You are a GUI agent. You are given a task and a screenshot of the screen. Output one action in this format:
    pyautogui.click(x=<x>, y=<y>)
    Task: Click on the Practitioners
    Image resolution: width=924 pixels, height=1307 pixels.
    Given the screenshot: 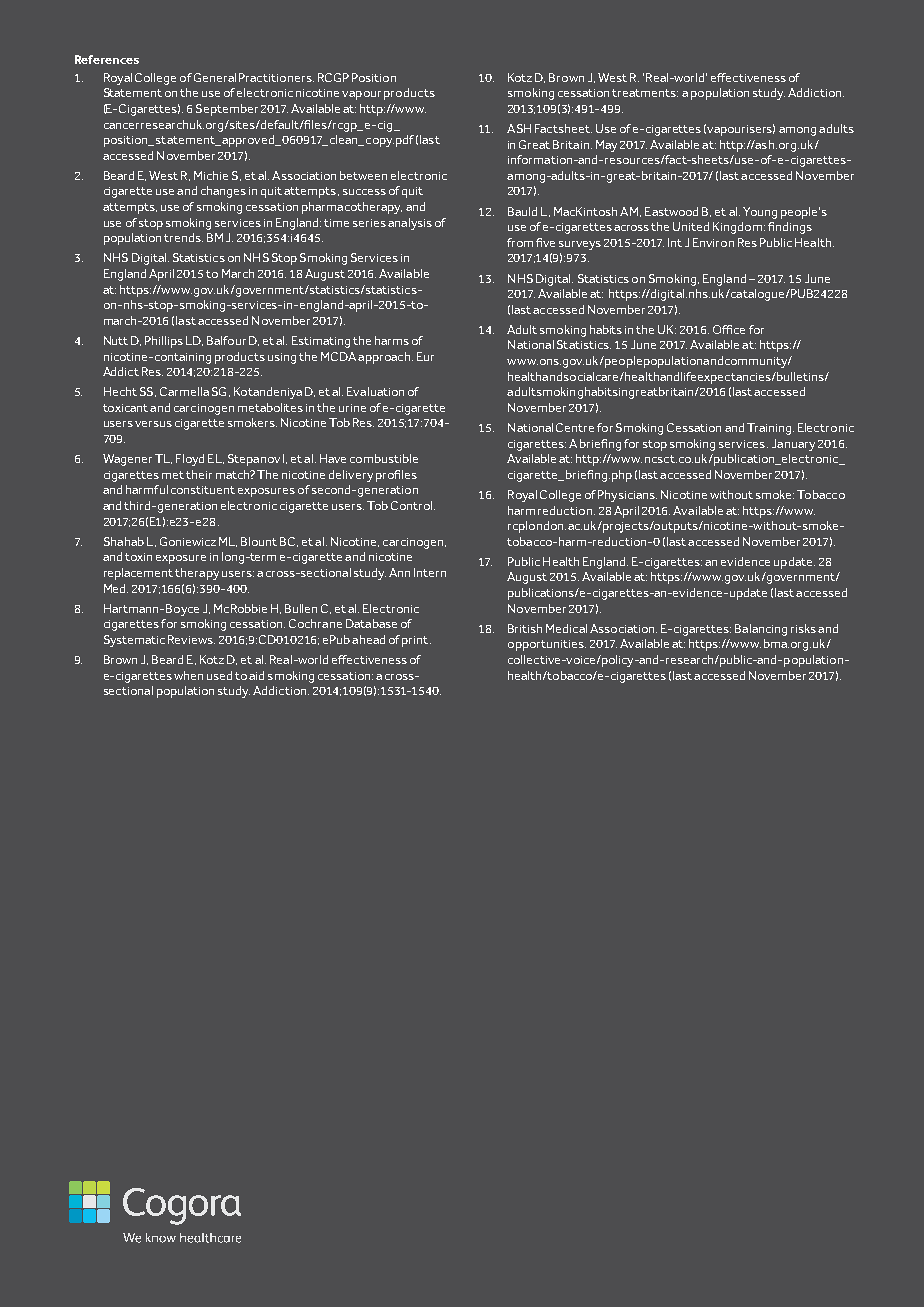 What is the action you would take?
    pyautogui.click(x=276, y=77)
